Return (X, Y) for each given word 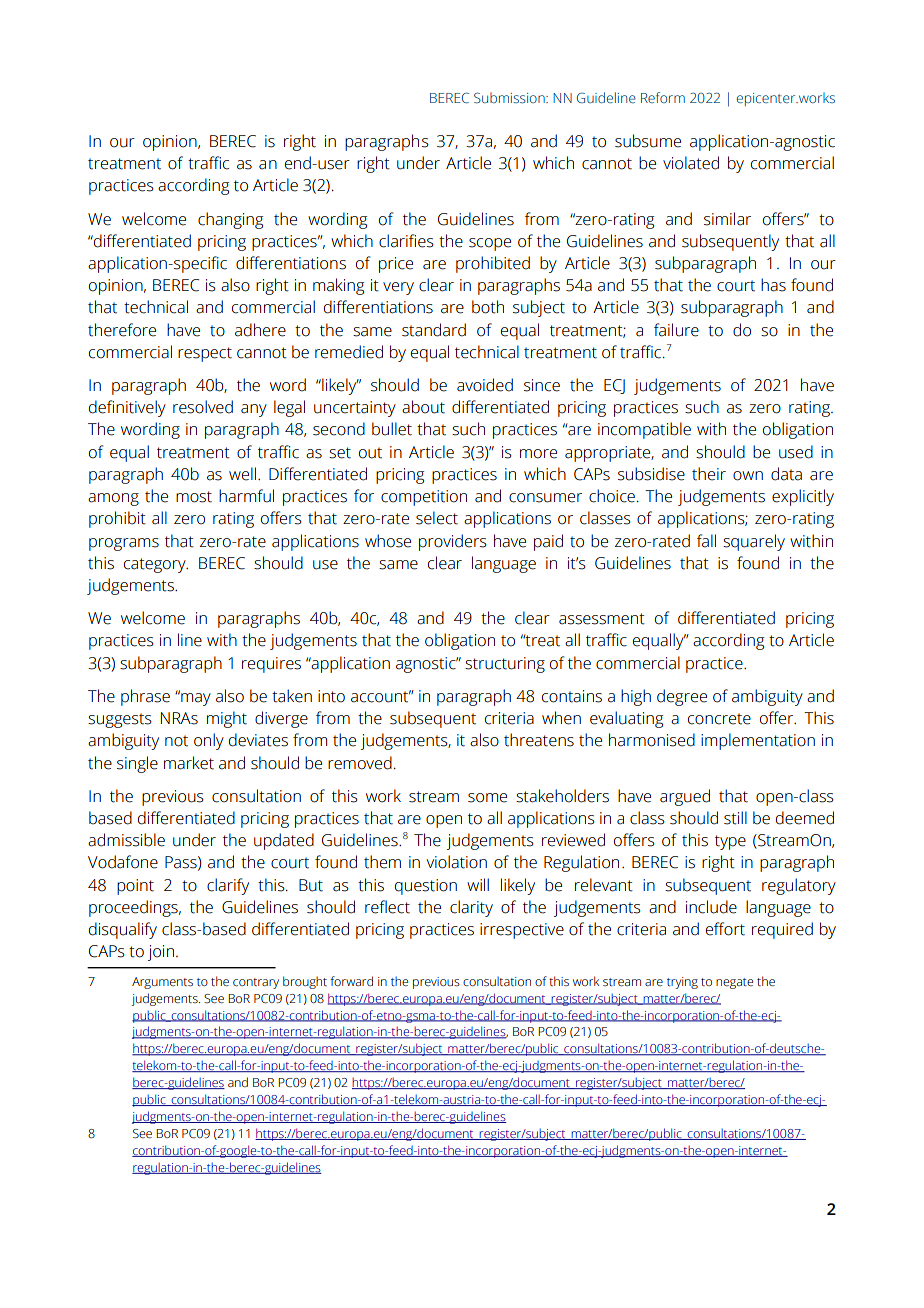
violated (691, 163)
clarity (471, 908)
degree (682, 697)
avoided (485, 385)
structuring (505, 665)
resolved (203, 407)
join (161, 953)
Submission (510, 97)
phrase (145, 697)
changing (230, 220)
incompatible (644, 430)
